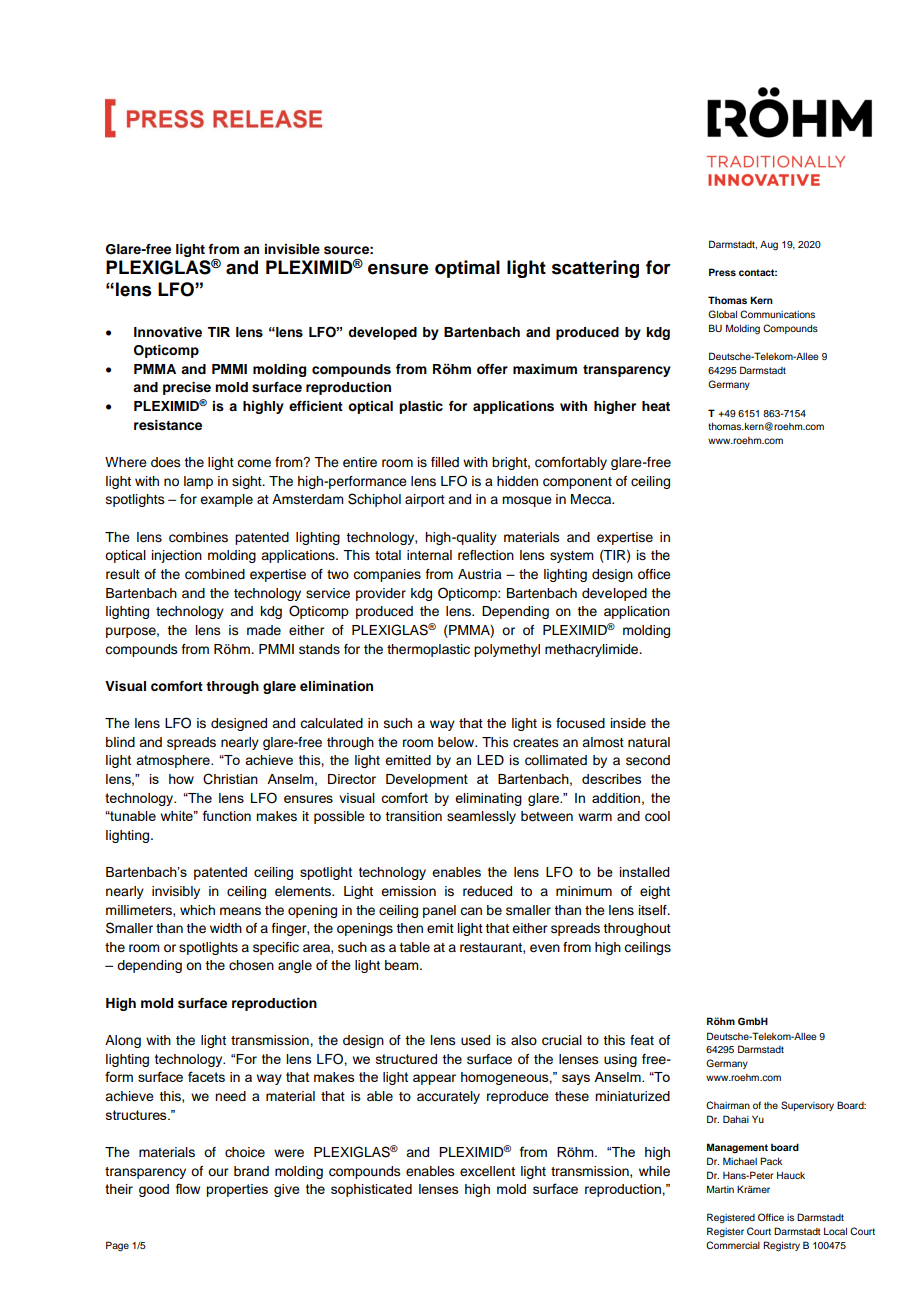 This page has width=924, height=1308. I want to click on combined, so click(215, 574).
